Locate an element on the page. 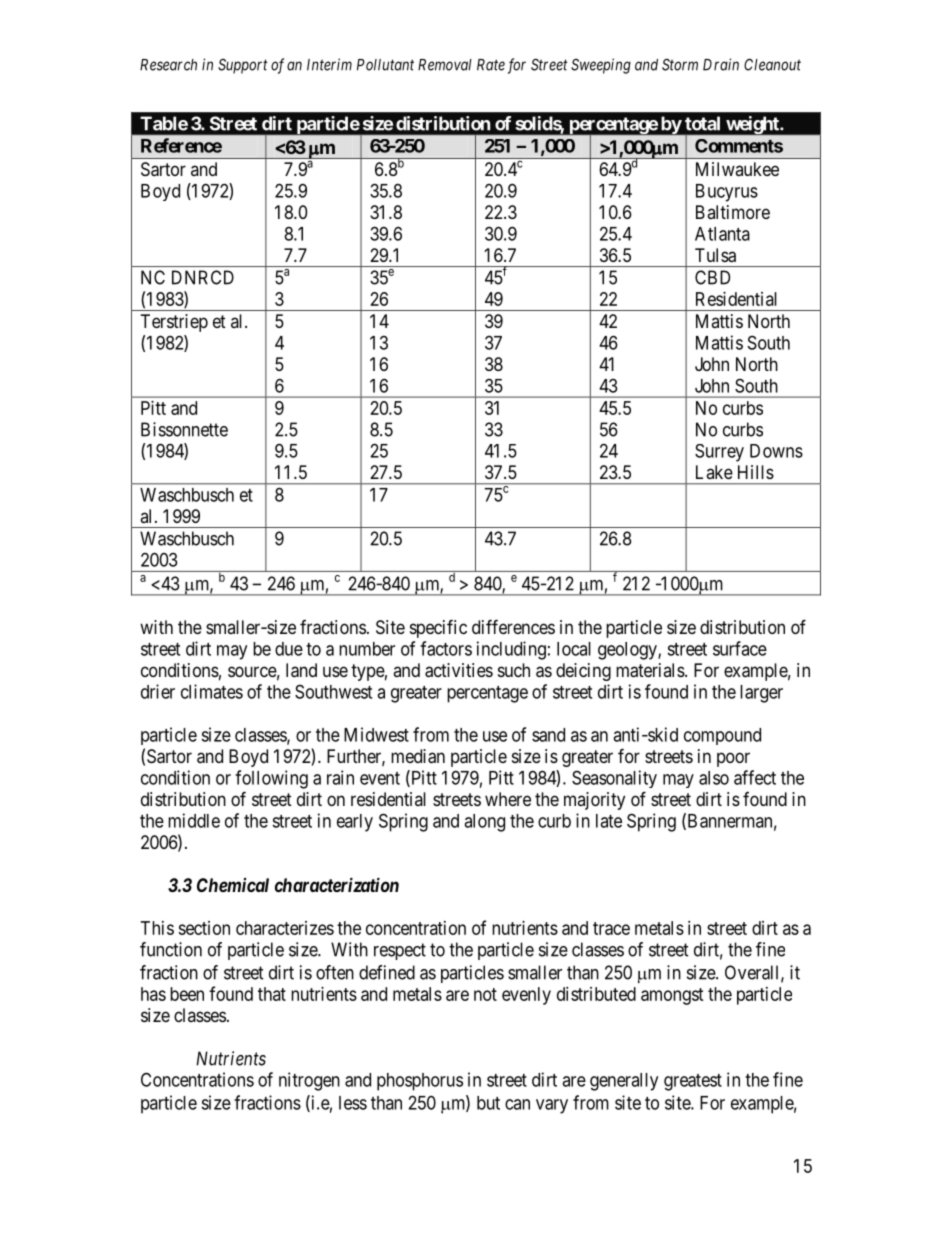  Support is located at coordinates (243, 66).
